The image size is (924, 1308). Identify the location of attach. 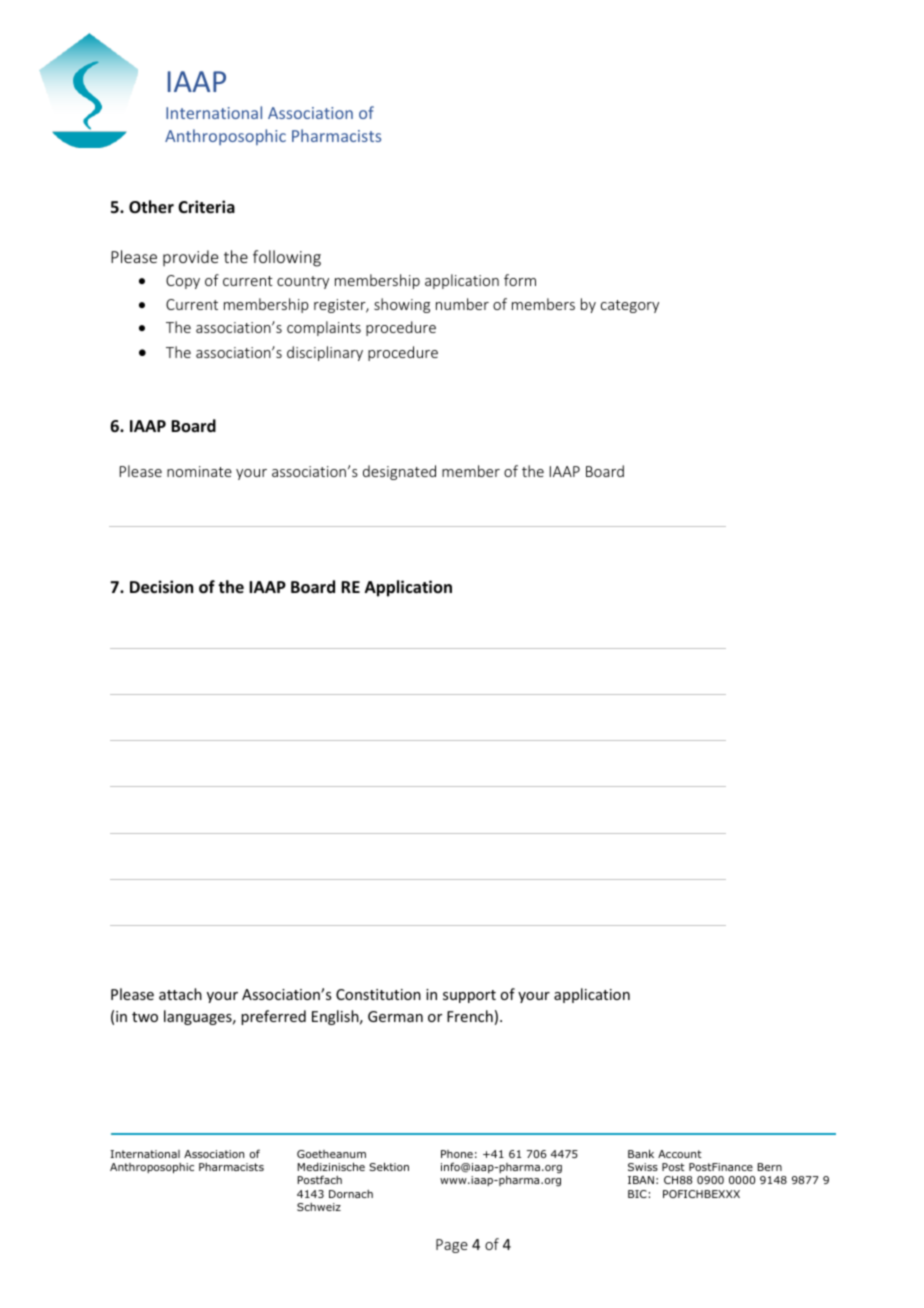
(180, 994).
